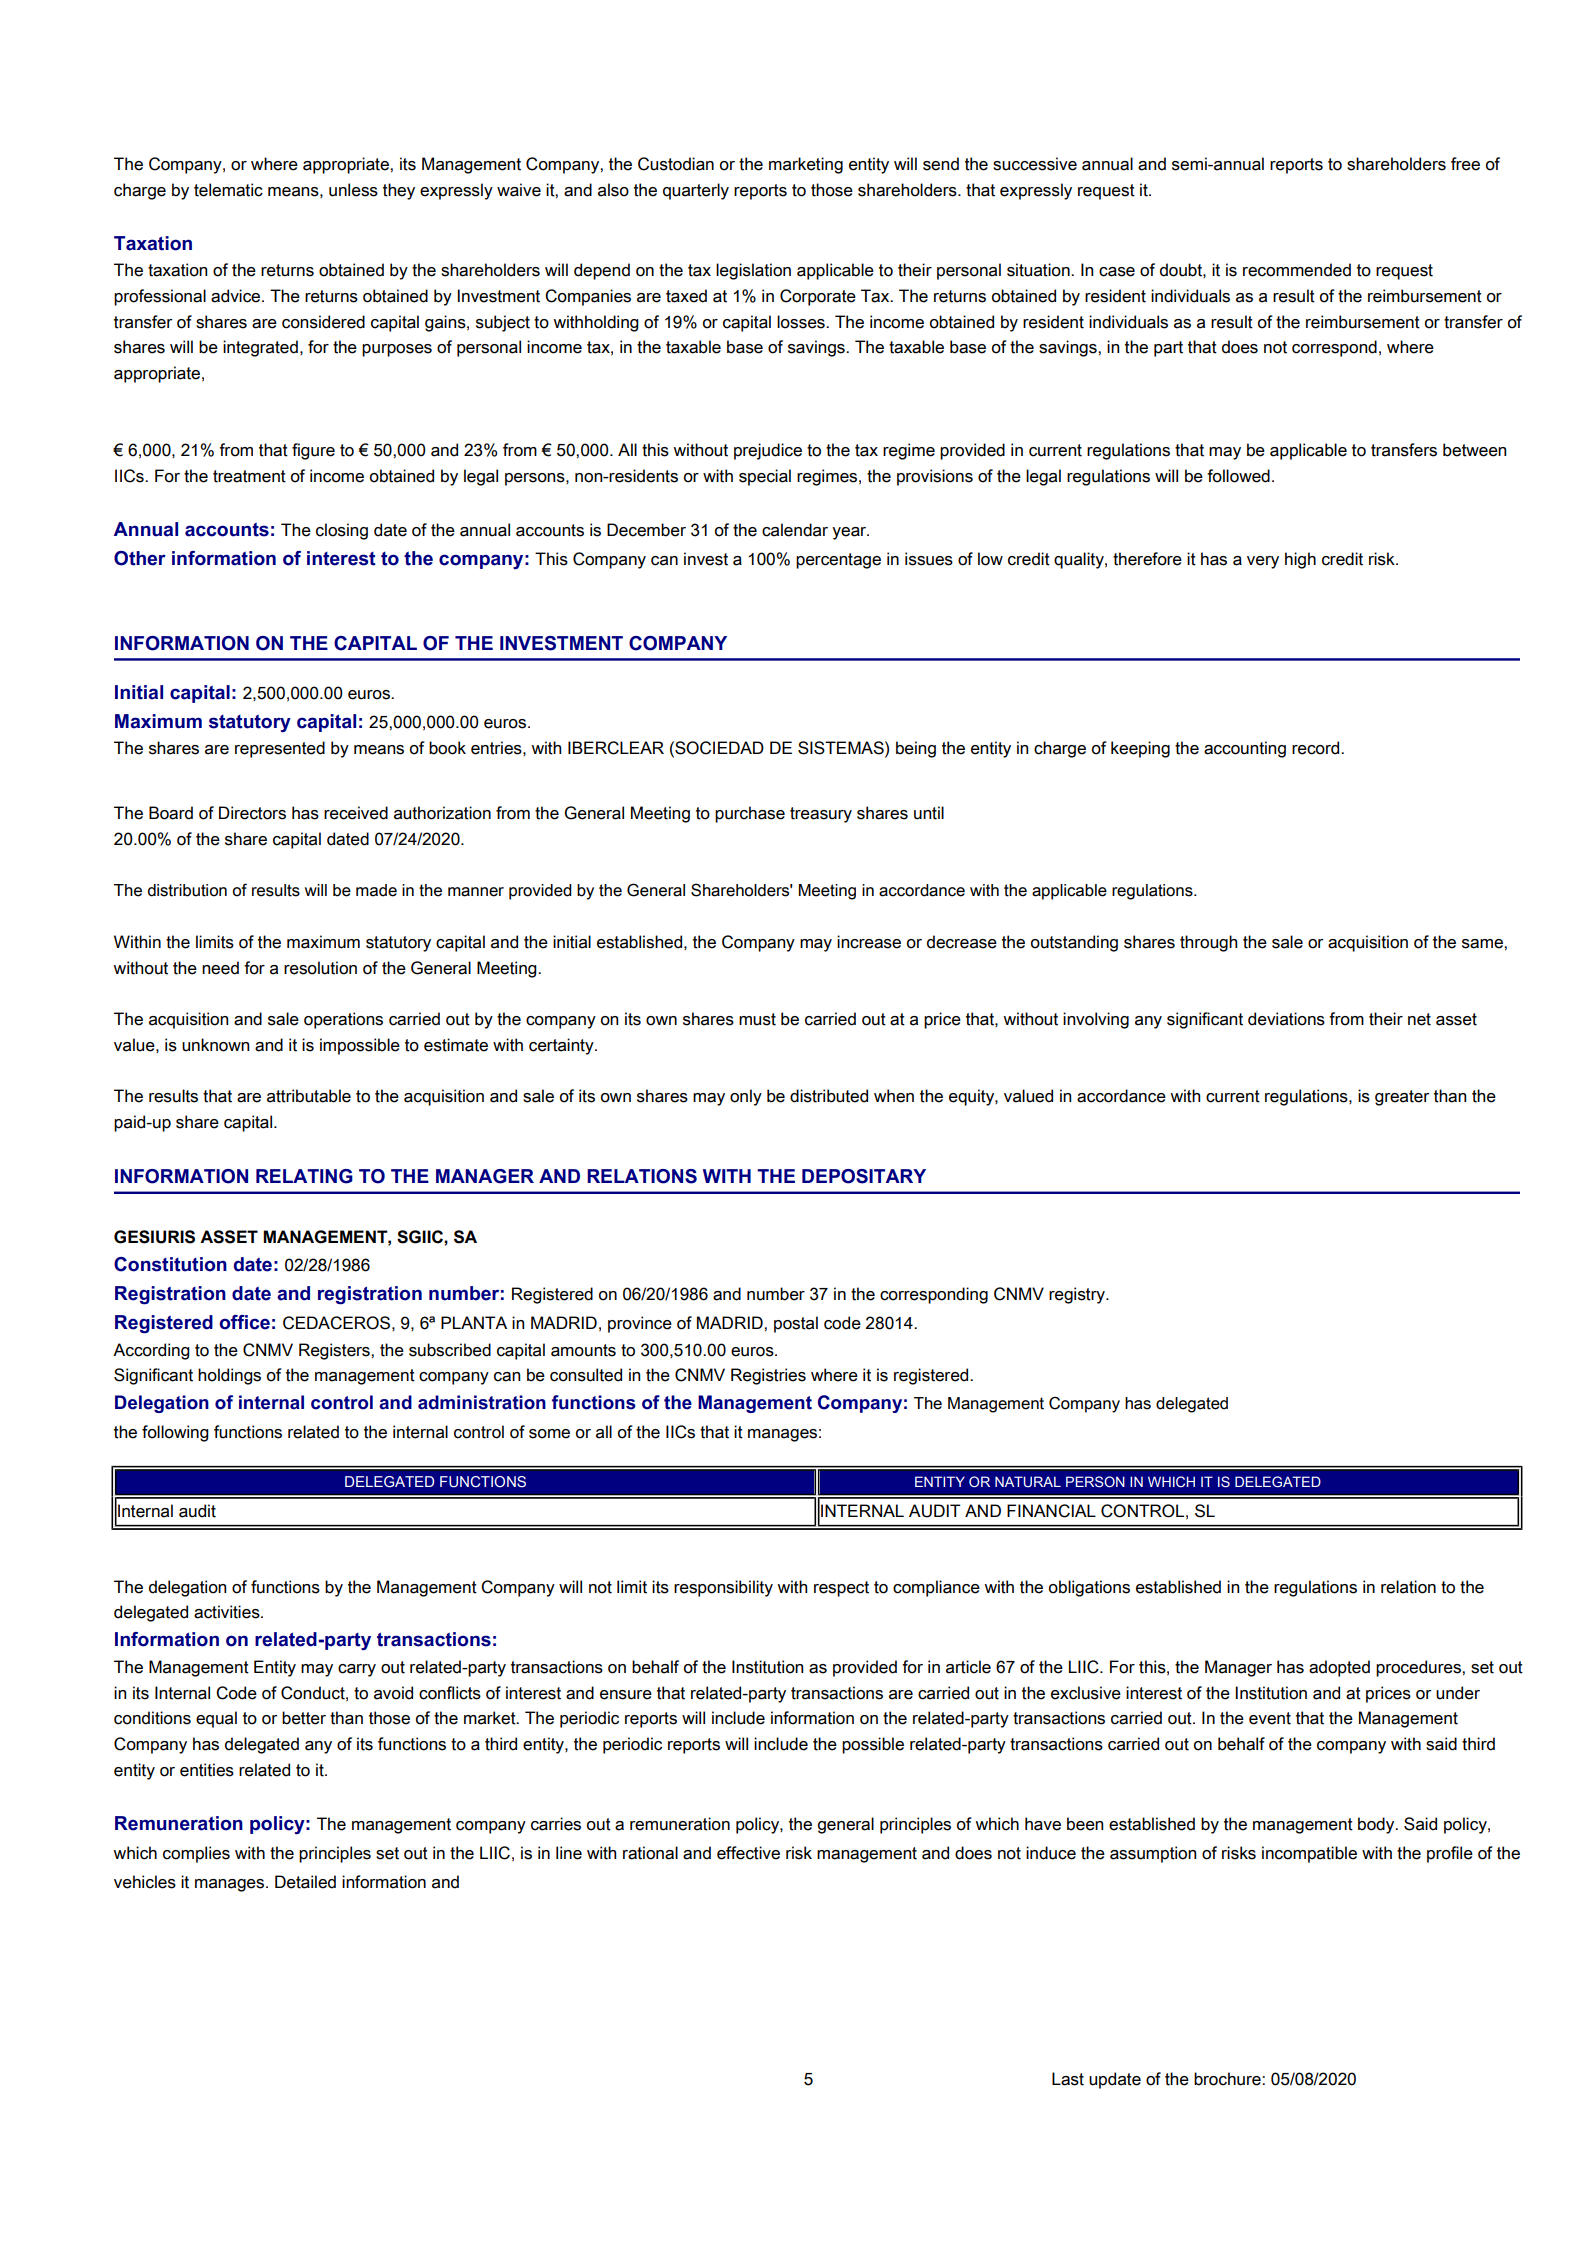  What do you see at coordinates (1402, 1098) in the page?
I see `greater` at bounding box center [1402, 1098].
